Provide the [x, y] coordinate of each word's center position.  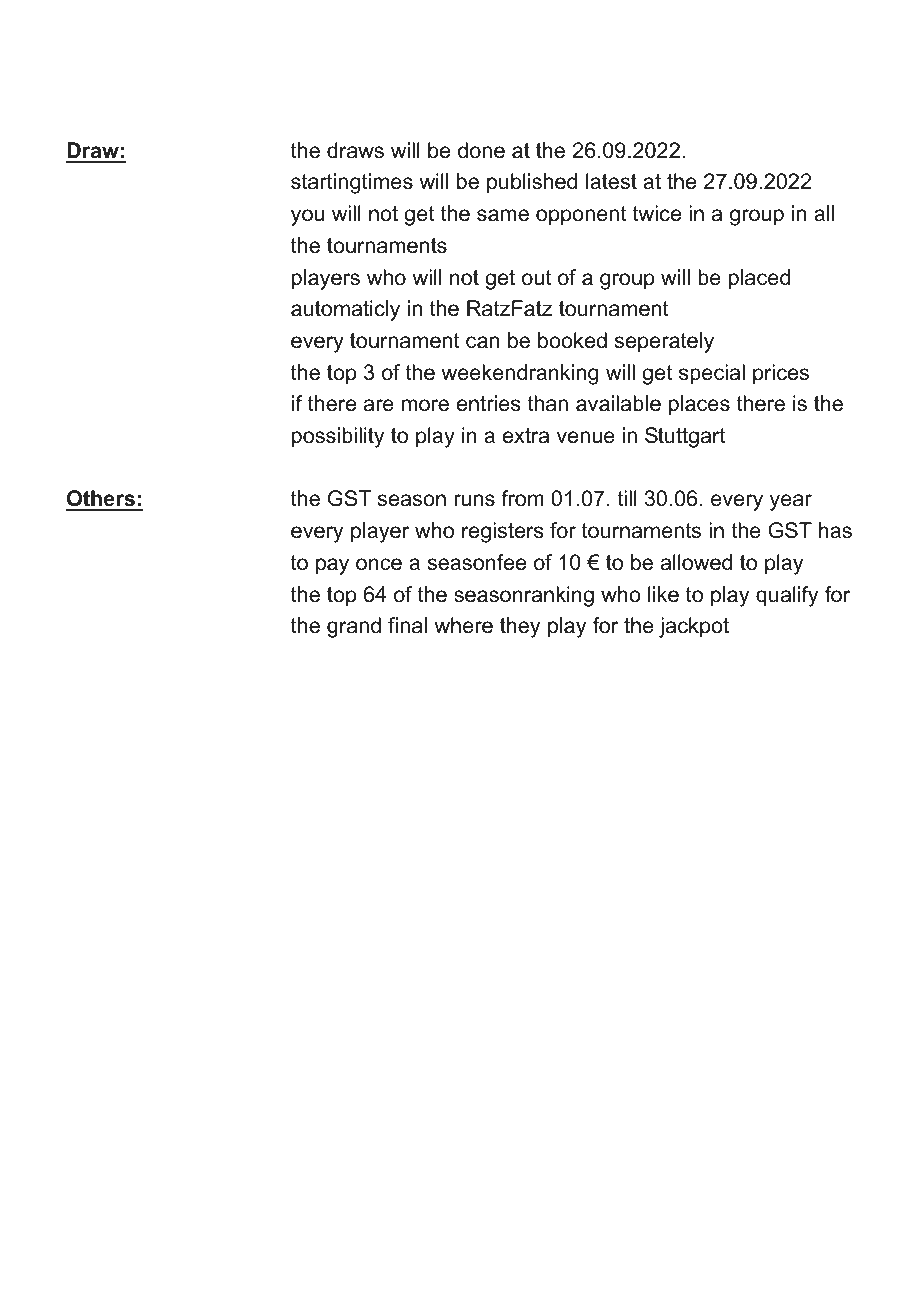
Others [101, 500]
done [481, 150]
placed [759, 279]
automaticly [345, 310]
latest [611, 181]
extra [526, 436]
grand [354, 627]
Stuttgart [685, 437]
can [482, 342]
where [463, 625]
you [307, 217]
